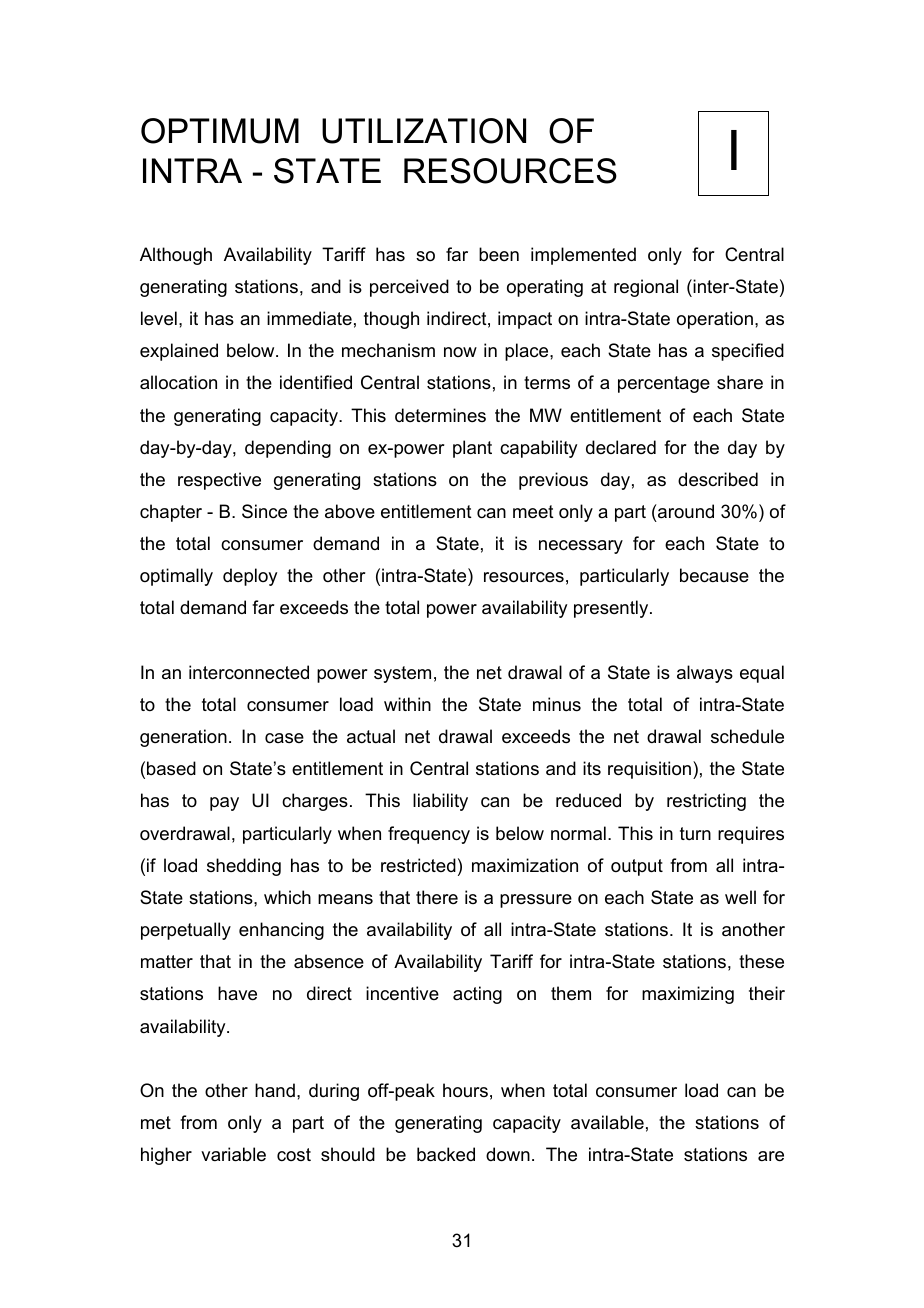 This screenshot has width=924, height=1308. What do you see at coordinates (402, 674) in the screenshot?
I see `system` at bounding box center [402, 674].
